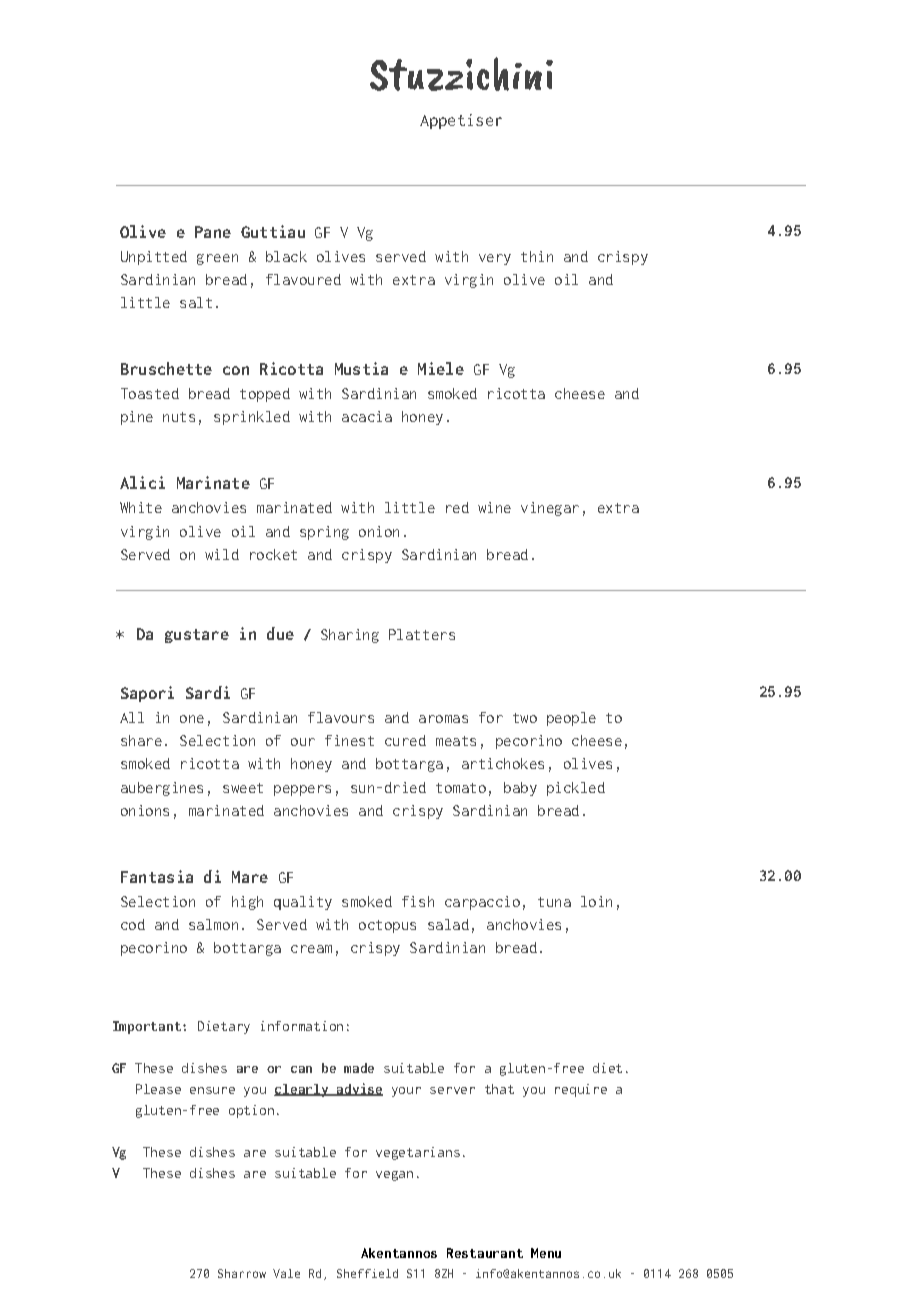  What do you see at coordinates (537, 256) in the page?
I see `thin` at bounding box center [537, 256].
